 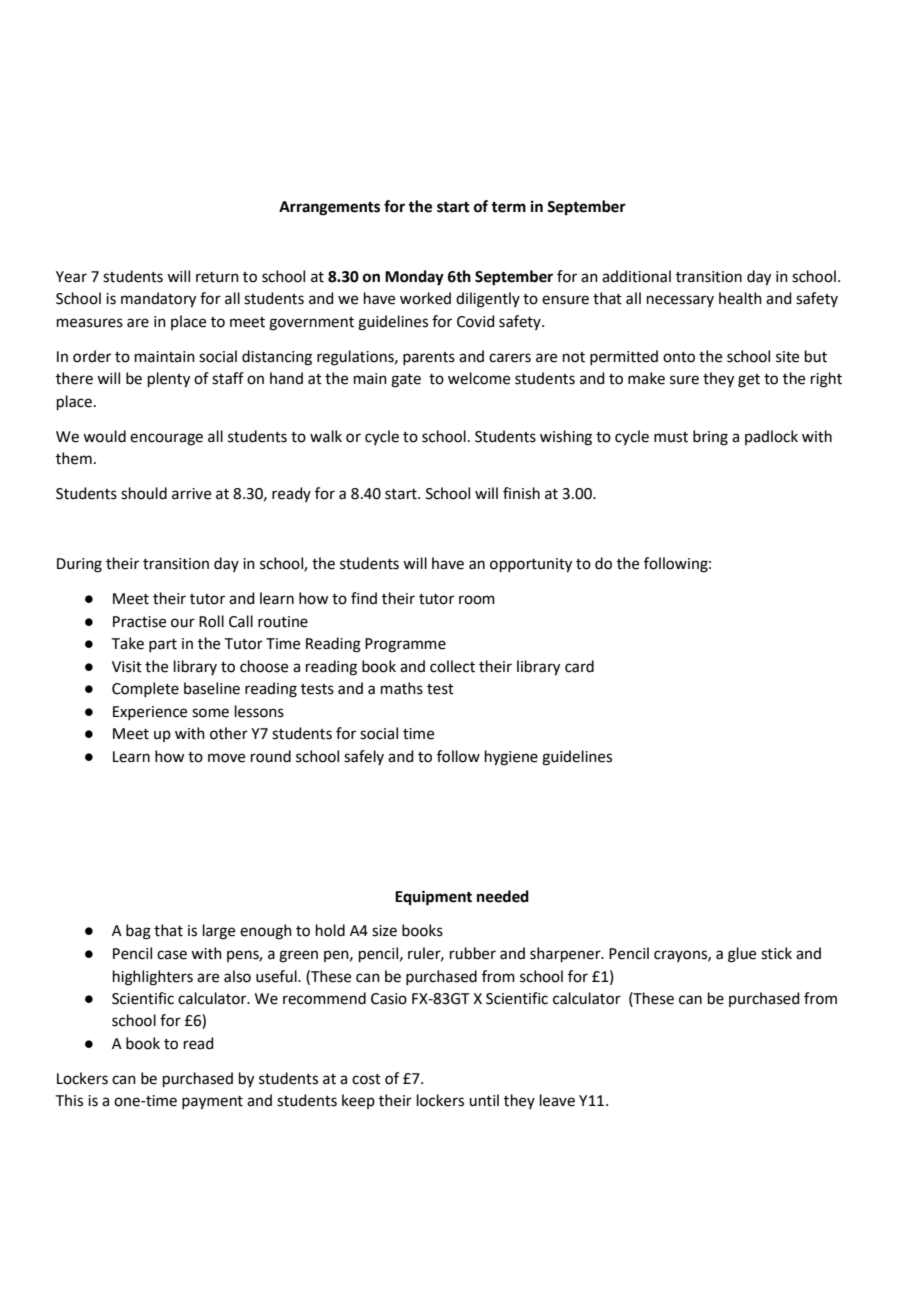 I want to click on bag, so click(x=138, y=932).
